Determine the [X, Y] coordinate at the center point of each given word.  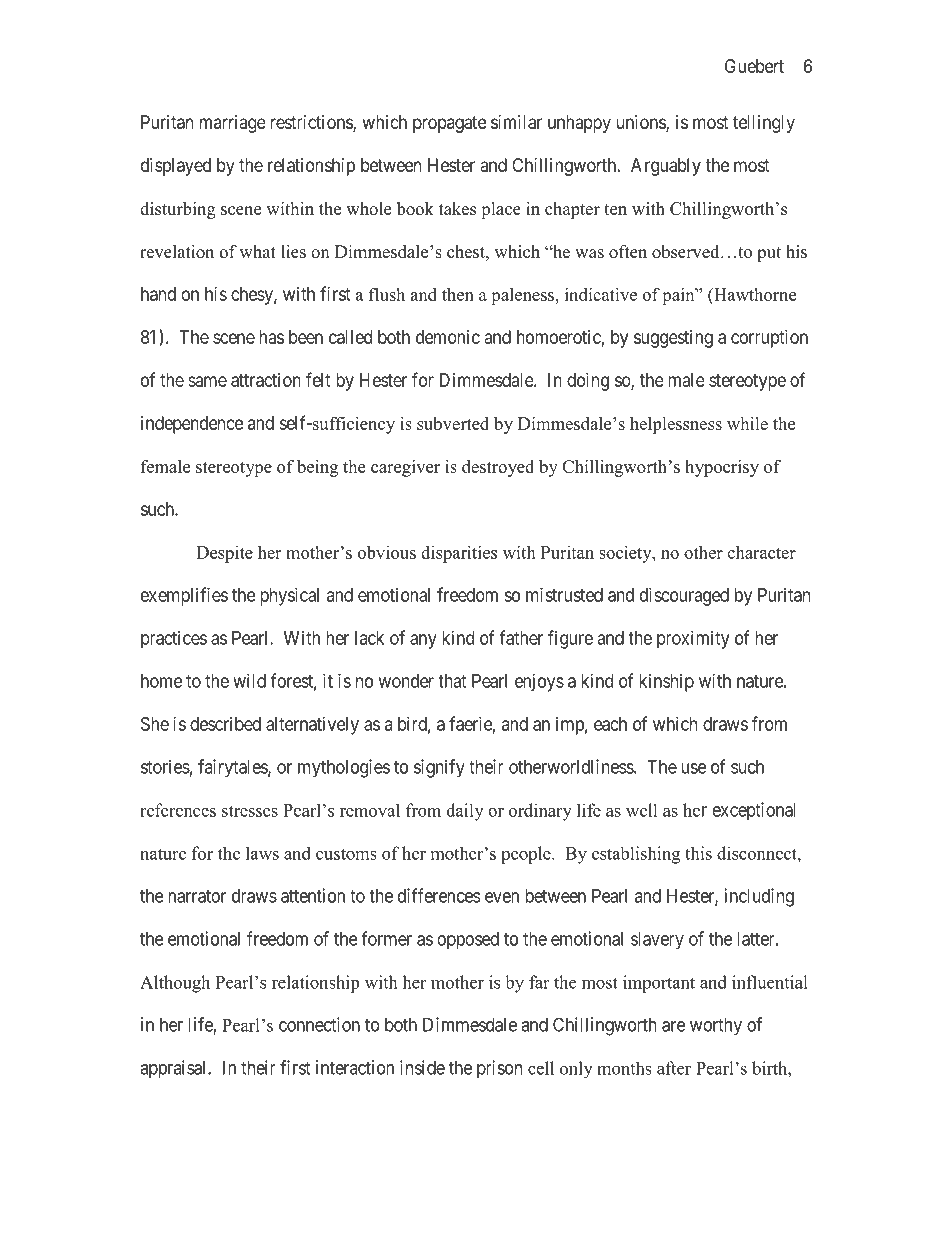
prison [499, 1069]
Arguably [666, 167]
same [207, 381]
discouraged [684, 596]
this [698, 853]
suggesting [673, 339]
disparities [459, 554]
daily [465, 812]
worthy [716, 1026]
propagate [450, 124]
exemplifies [184, 596]
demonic [448, 337]
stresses [250, 811]
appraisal [174, 1069]
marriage [233, 124]
